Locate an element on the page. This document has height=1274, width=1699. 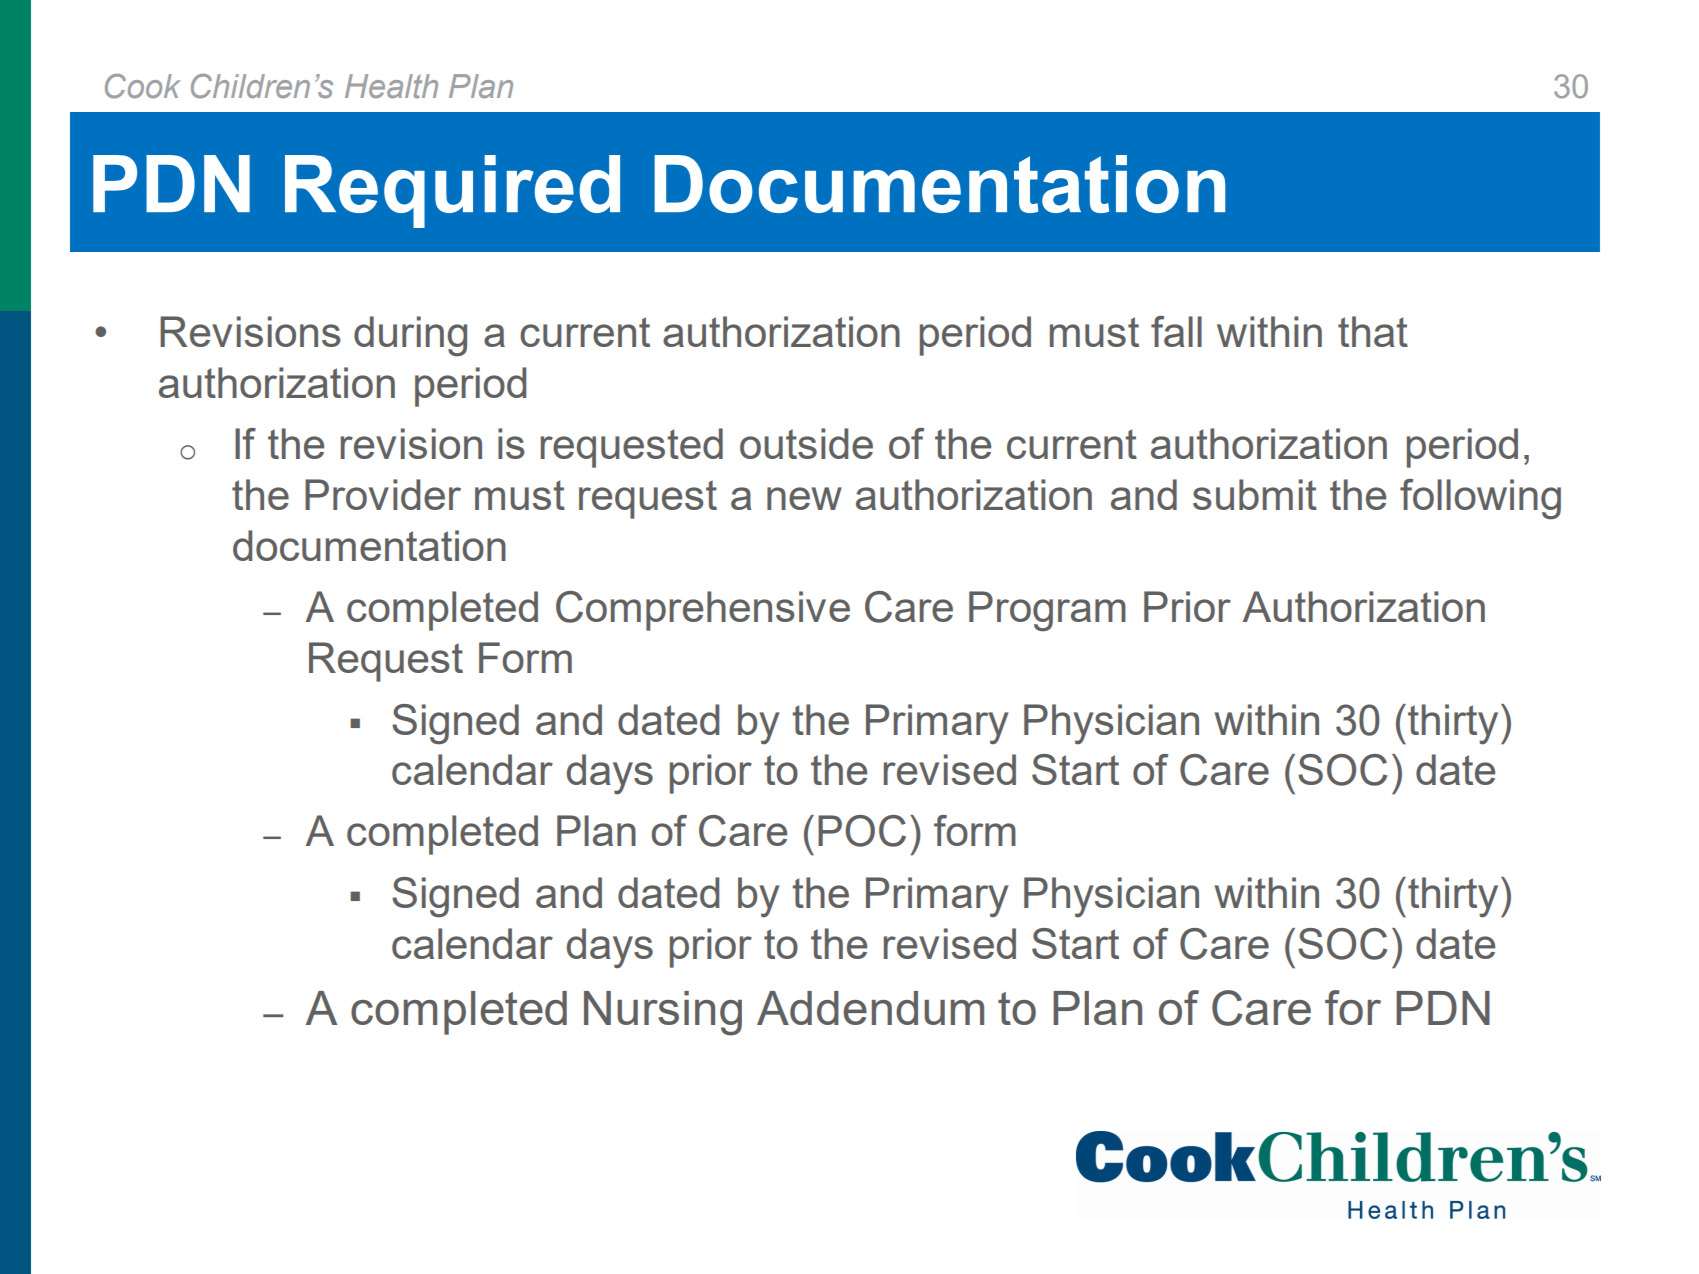
that is located at coordinates (1373, 331).
